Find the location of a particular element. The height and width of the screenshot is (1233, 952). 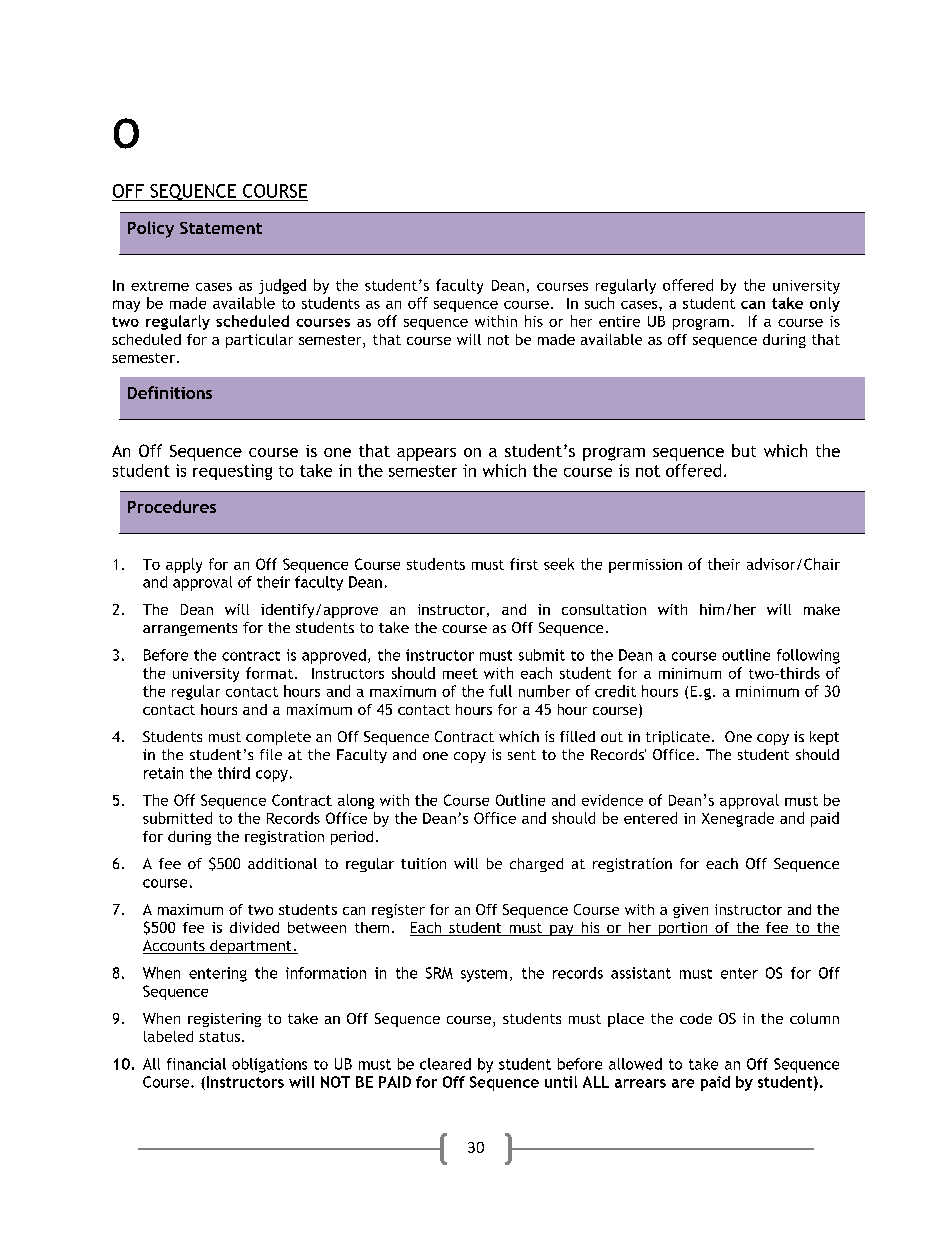

Statement is located at coordinates (221, 228).
